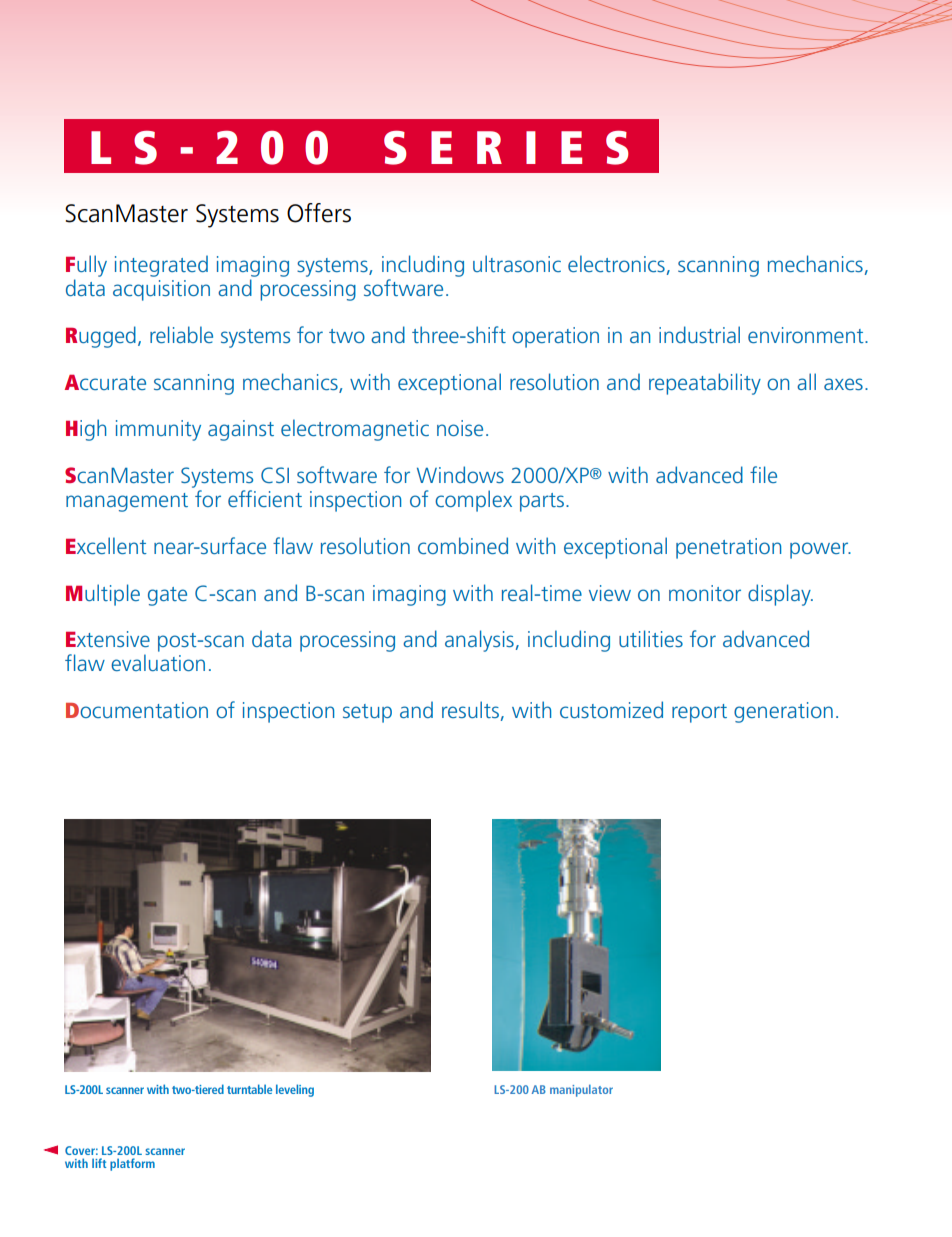  Describe the element at coordinates (132, 1164) in the page. I see `platform` at that location.
